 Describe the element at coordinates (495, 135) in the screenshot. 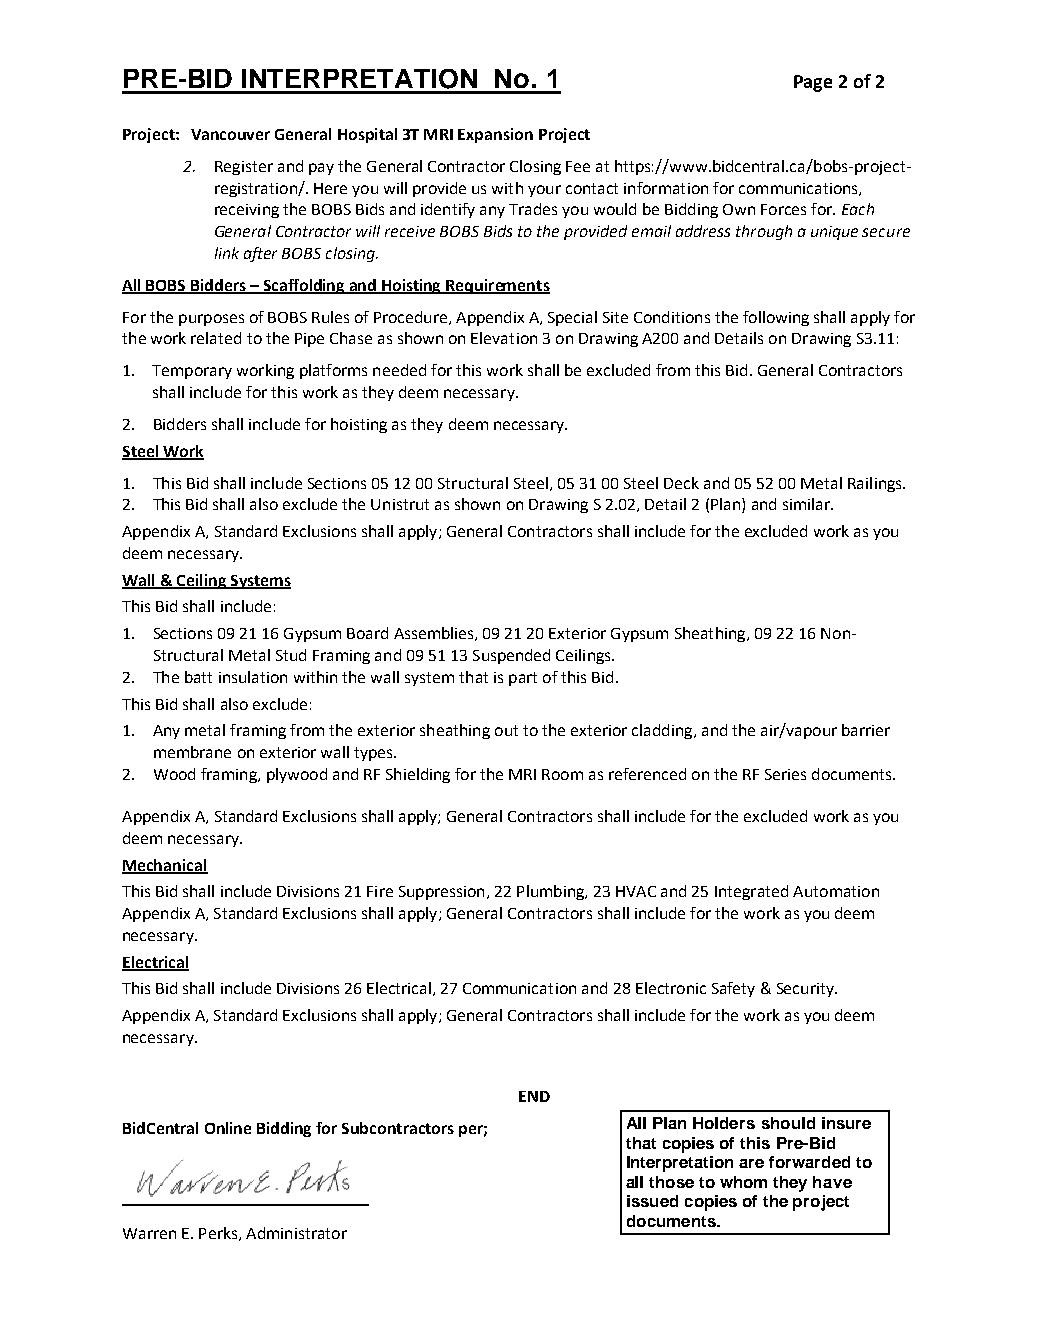

I see `Expansion` at that location.
